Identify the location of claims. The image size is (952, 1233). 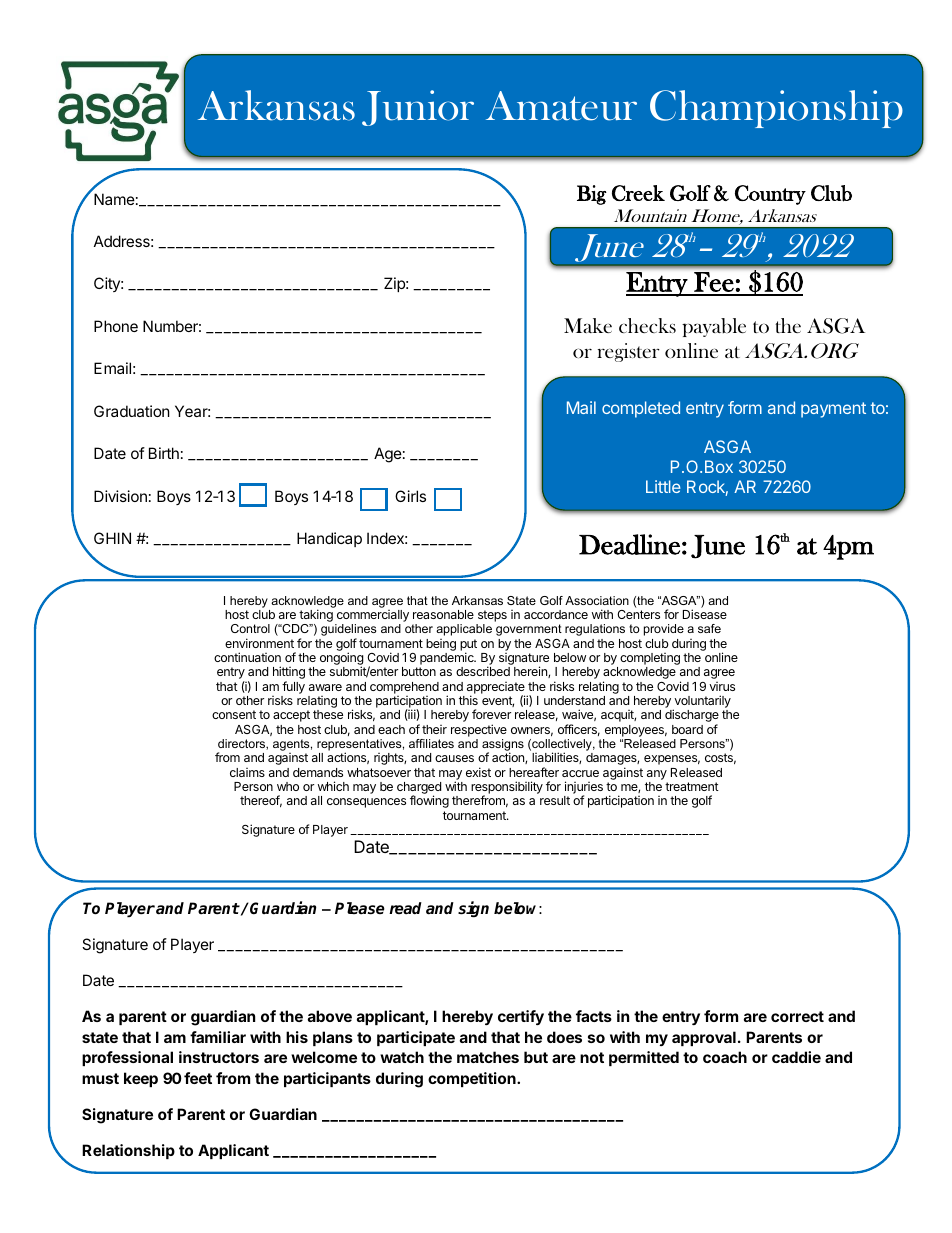
(247, 772).
